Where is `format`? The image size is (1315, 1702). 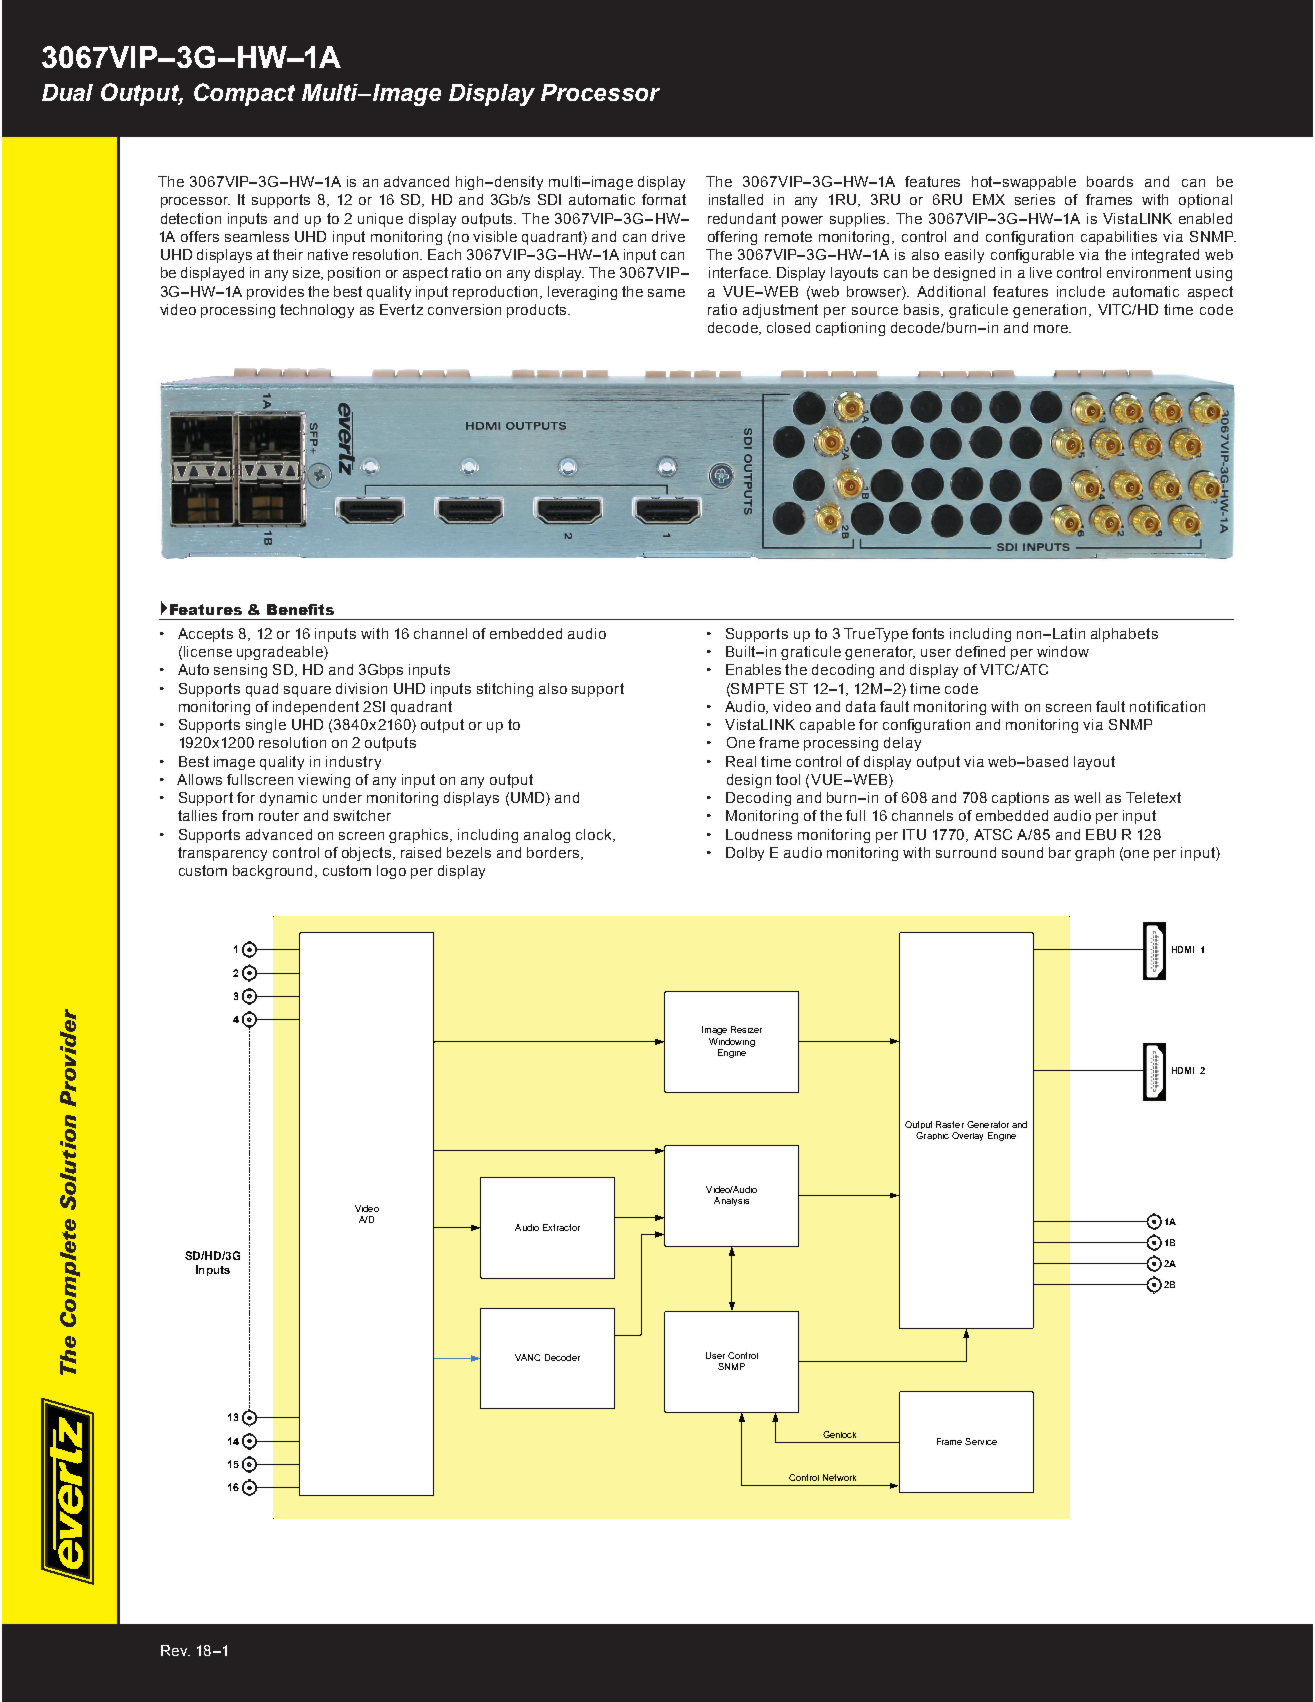 format is located at coordinates (664, 199).
